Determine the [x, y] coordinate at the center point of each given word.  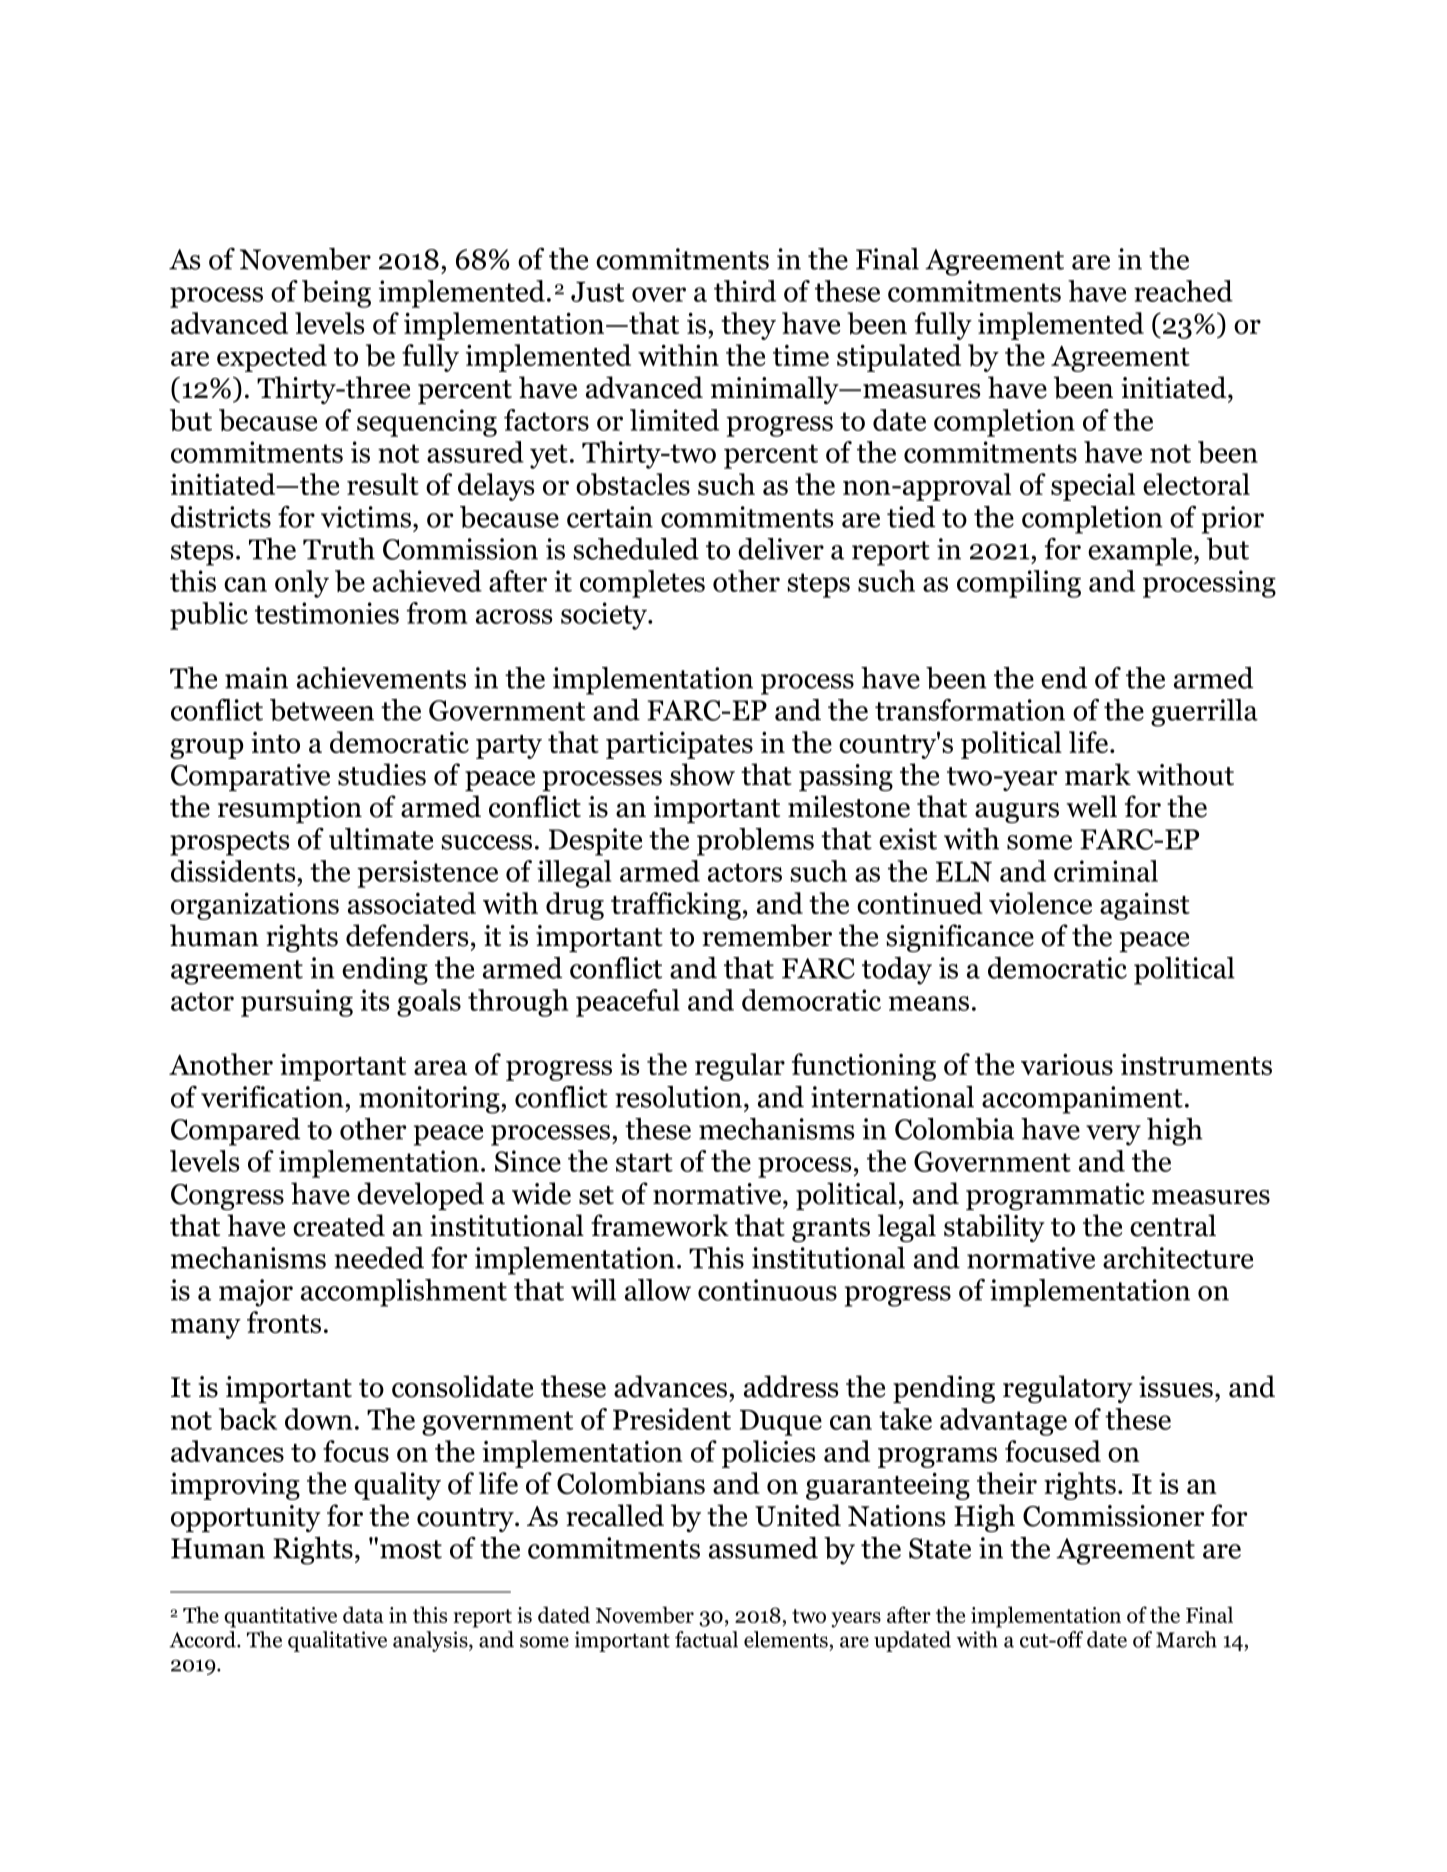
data [363, 1614]
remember [767, 935]
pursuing [297, 1003]
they [748, 326]
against [1145, 906]
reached [1183, 291]
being [336, 294]
